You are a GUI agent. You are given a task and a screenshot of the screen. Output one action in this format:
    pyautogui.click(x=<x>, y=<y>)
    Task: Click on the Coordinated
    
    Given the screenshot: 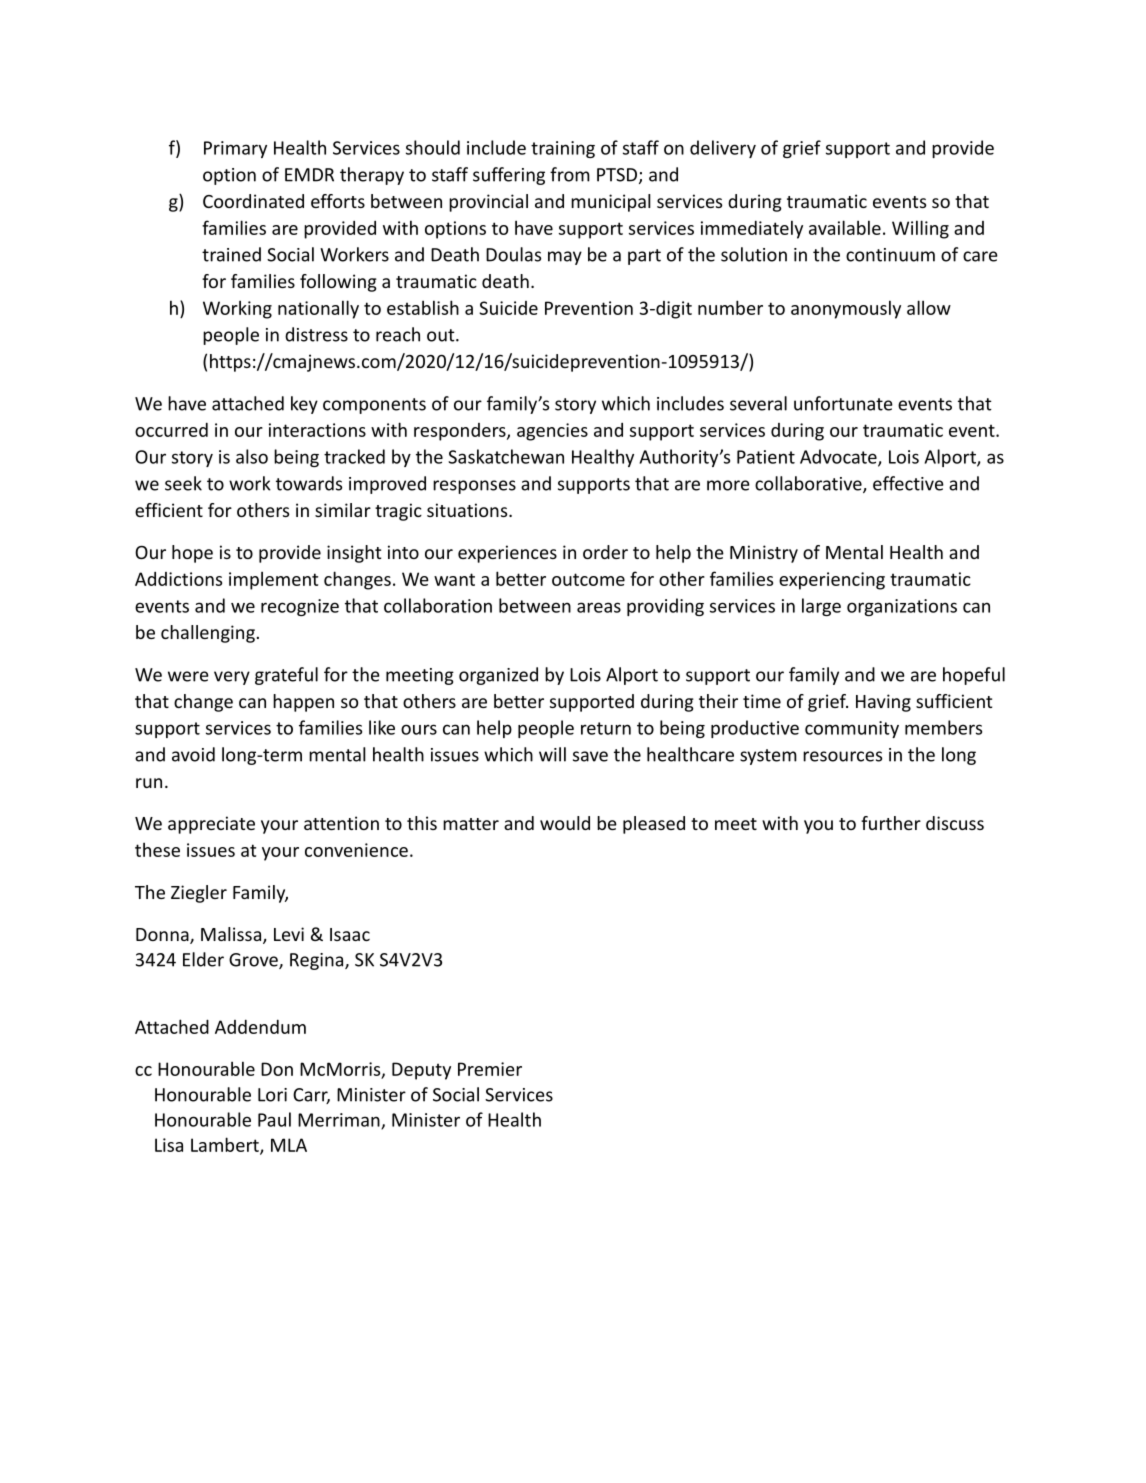 What is the action you would take?
    pyautogui.click(x=253, y=201)
